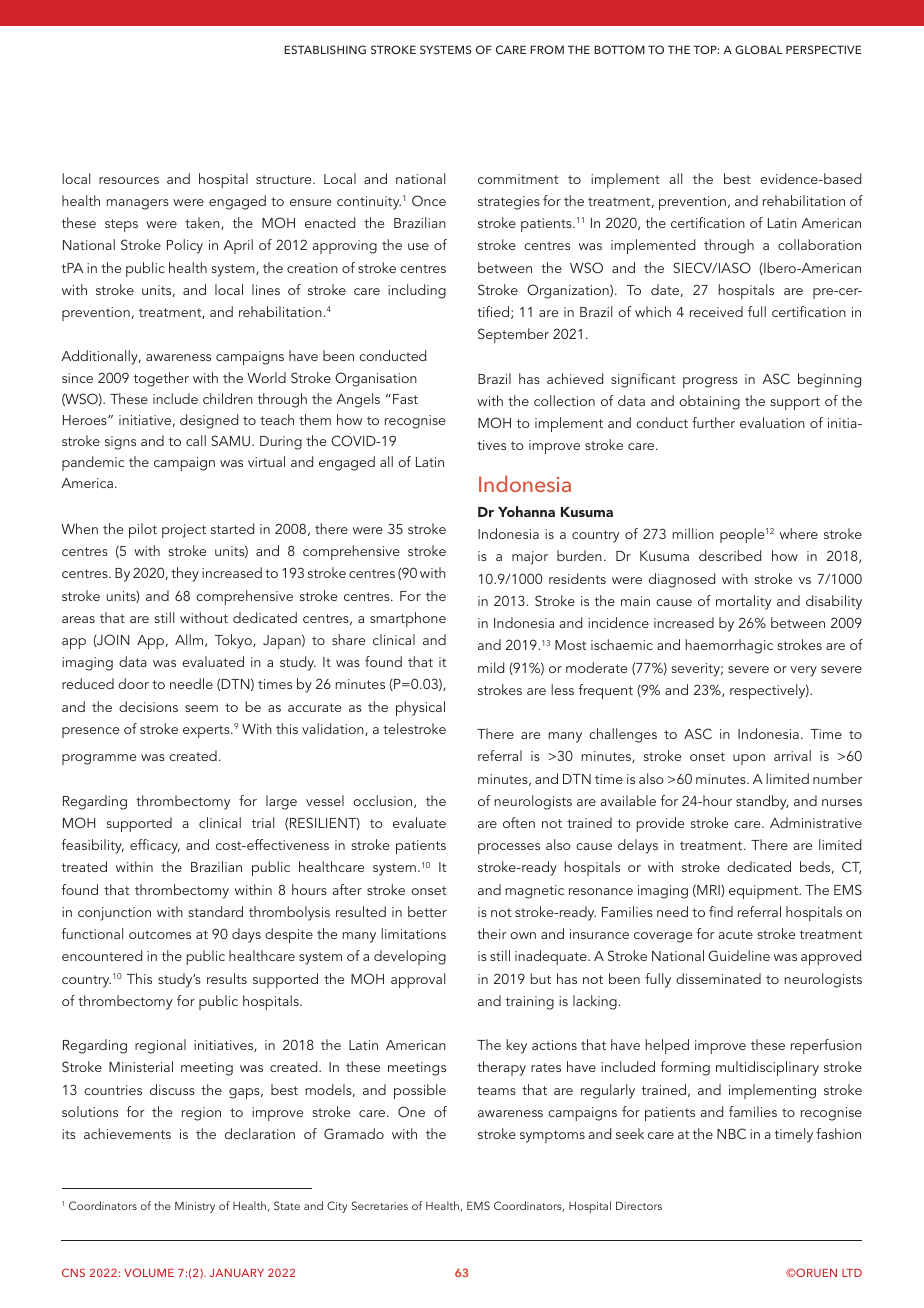  What do you see at coordinates (759, 49) in the screenshot?
I see `GLOBAL` at bounding box center [759, 49].
